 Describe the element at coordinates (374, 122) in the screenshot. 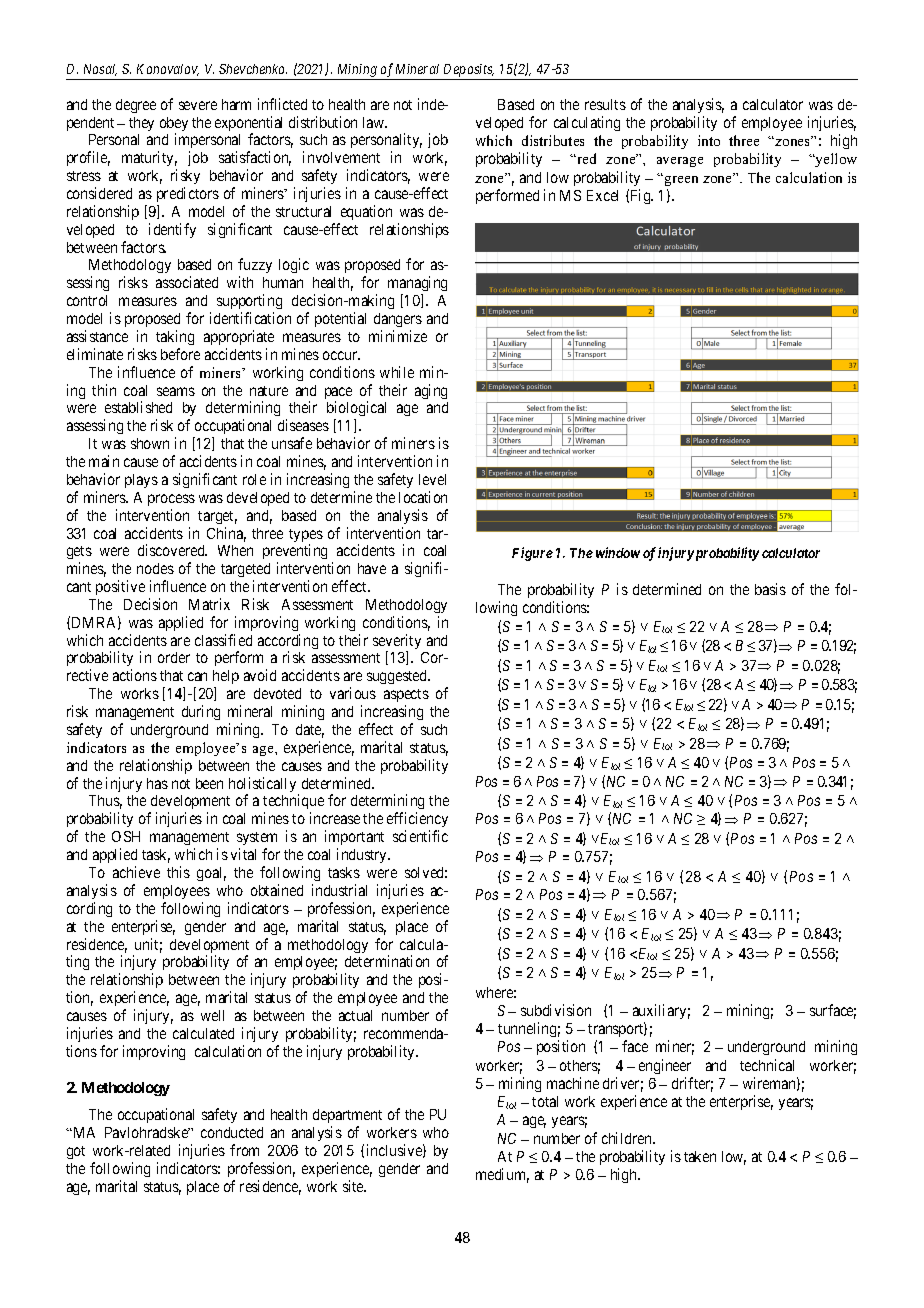

I see `law` at that location.
